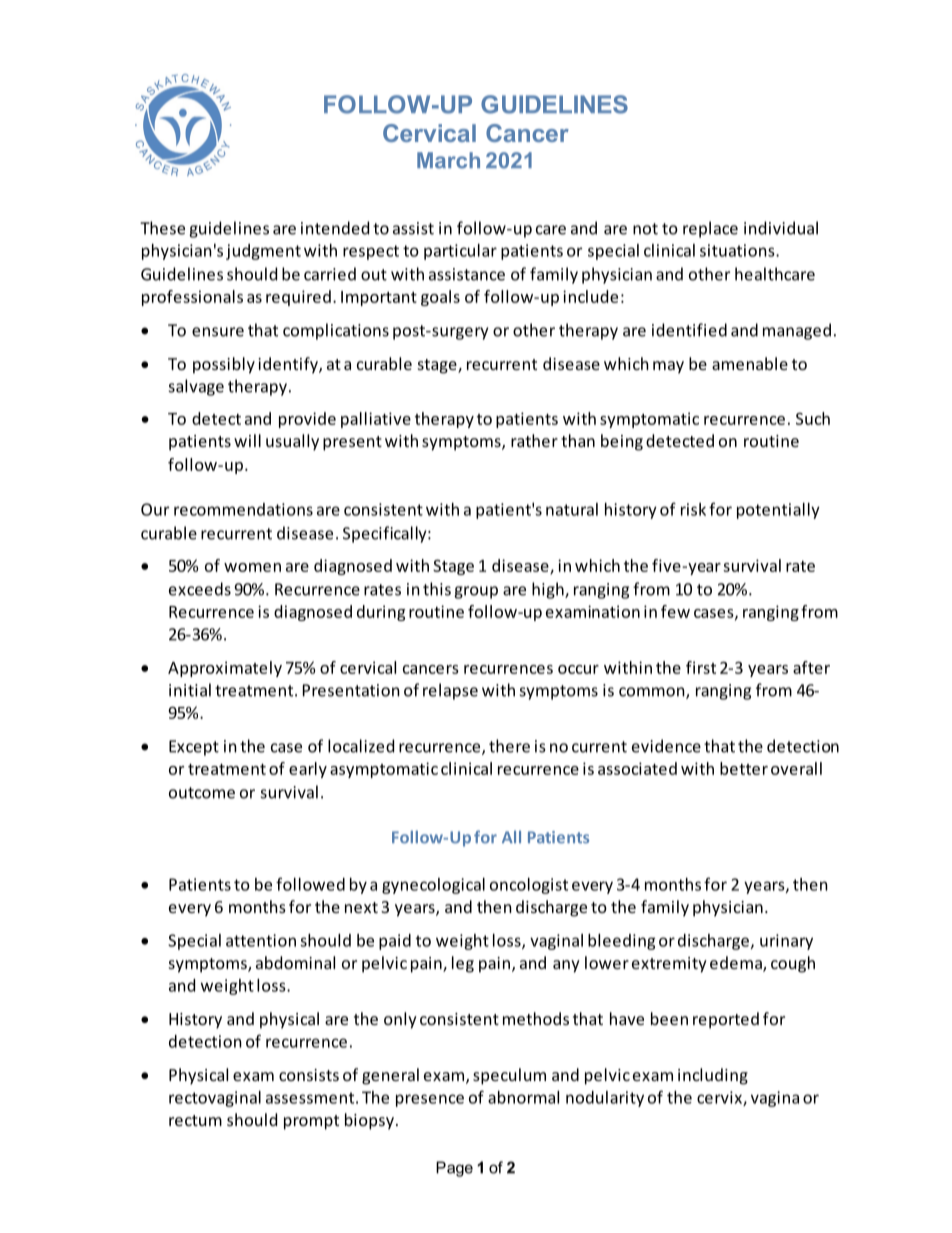 This image has width=952, height=1233. Describe the element at coordinates (202, 793) in the image. I see `outcome` at that location.
